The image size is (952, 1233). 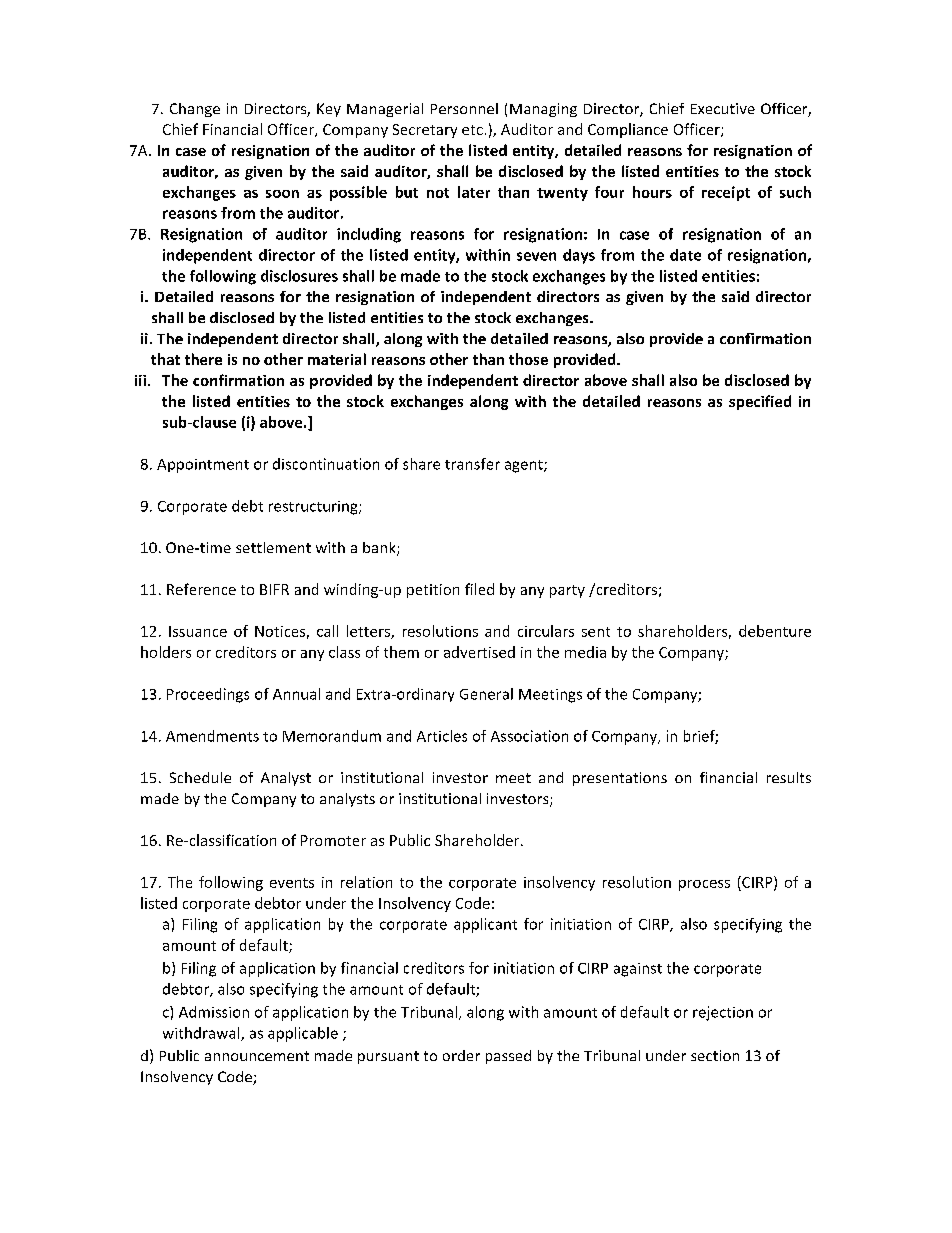 What do you see at coordinates (201, 589) in the page?
I see `Reference` at bounding box center [201, 589].
